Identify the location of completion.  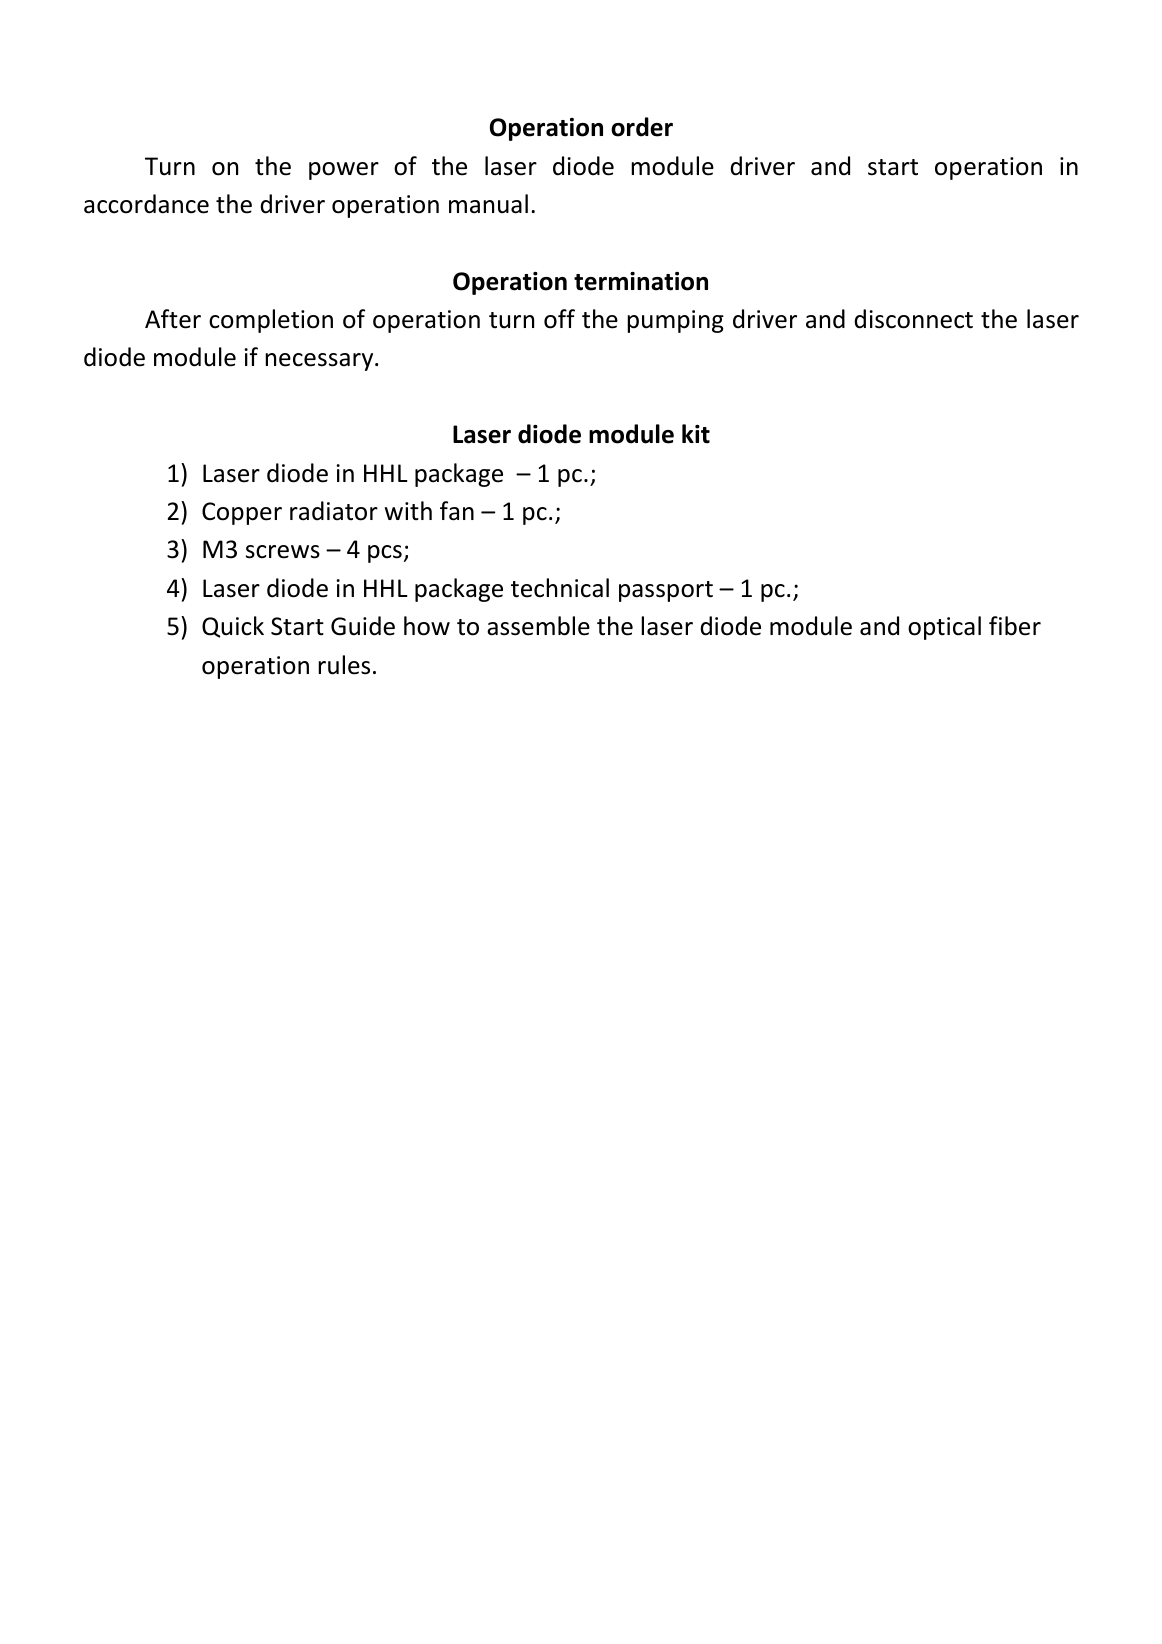
(271, 321).
